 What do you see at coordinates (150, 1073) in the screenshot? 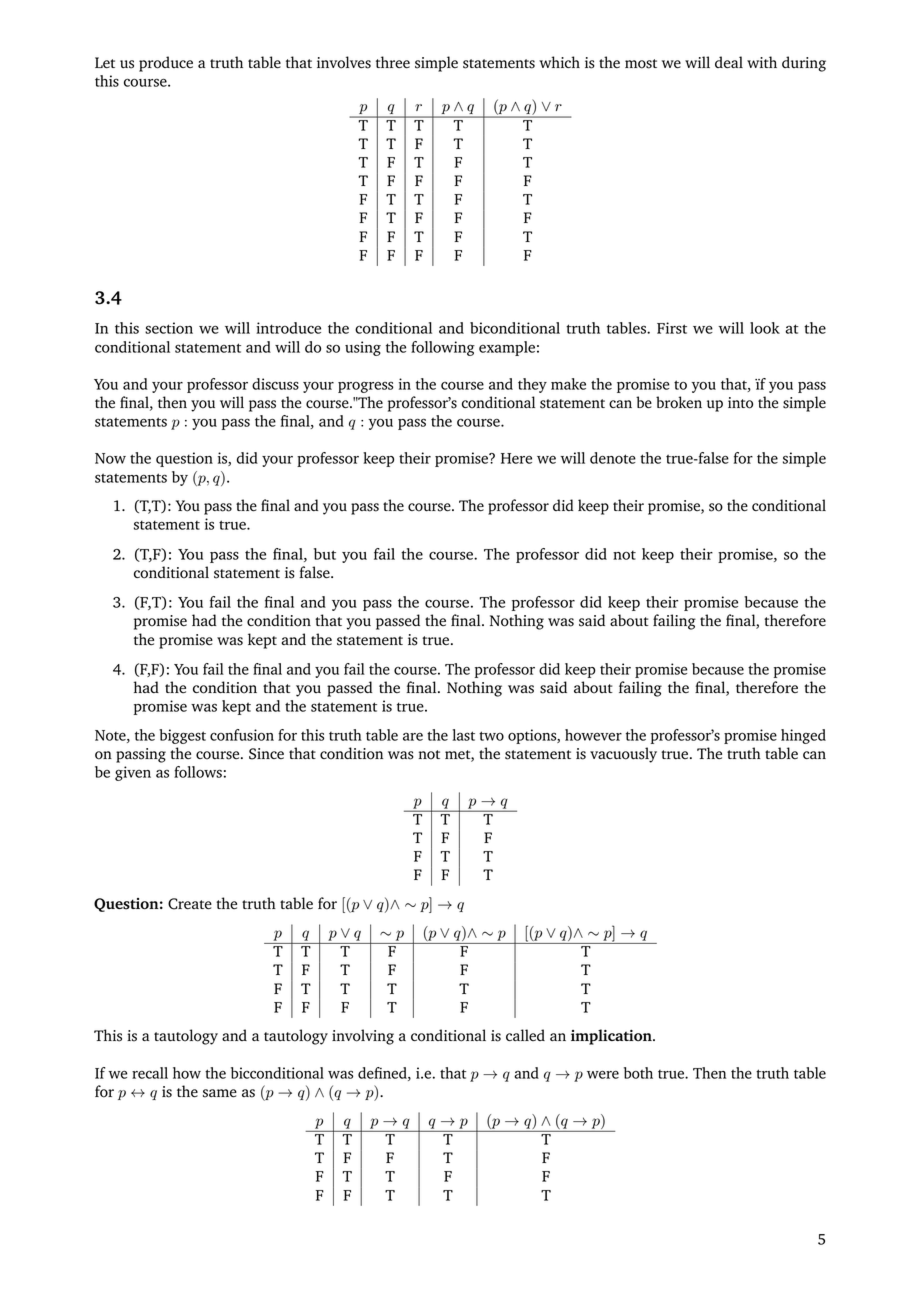
I see `recall` at bounding box center [150, 1073].
